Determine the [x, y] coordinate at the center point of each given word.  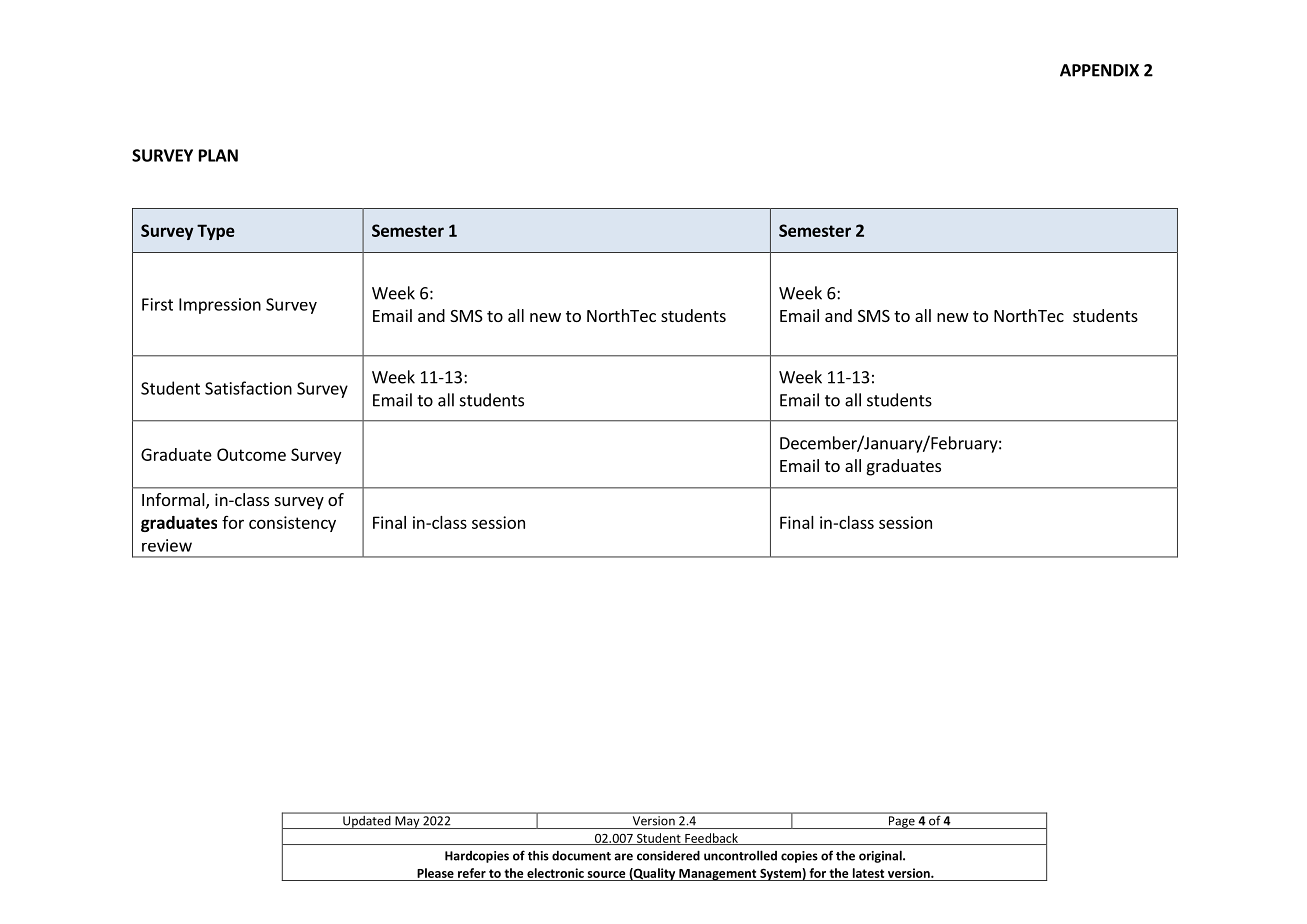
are [623, 857]
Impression [220, 306]
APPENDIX [1099, 70]
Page [902, 822]
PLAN [218, 155]
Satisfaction [248, 388]
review [167, 545]
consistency [292, 524]
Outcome [251, 454]
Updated [367, 821]
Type [216, 232]
